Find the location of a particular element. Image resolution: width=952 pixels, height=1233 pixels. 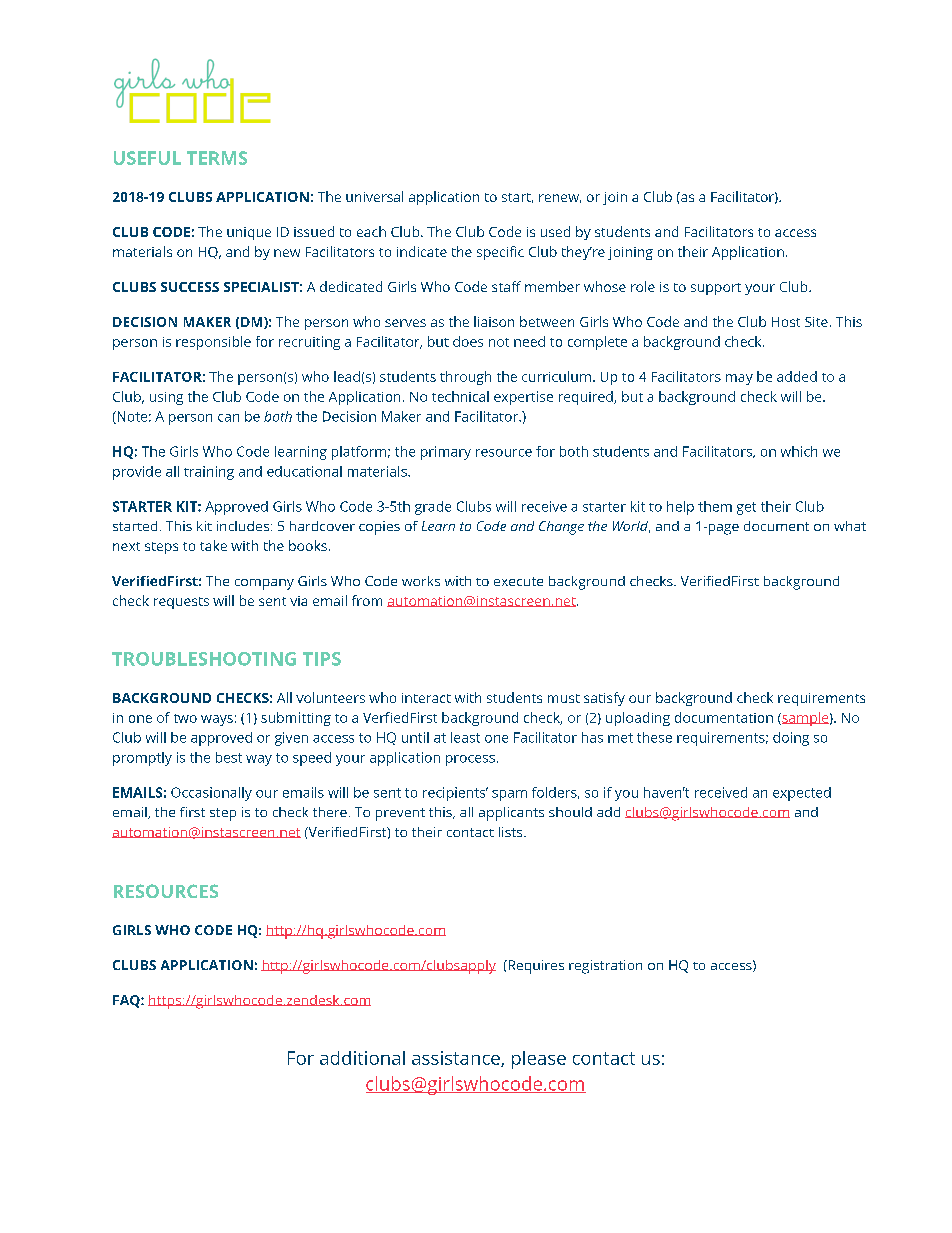

grade is located at coordinates (433, 508).
